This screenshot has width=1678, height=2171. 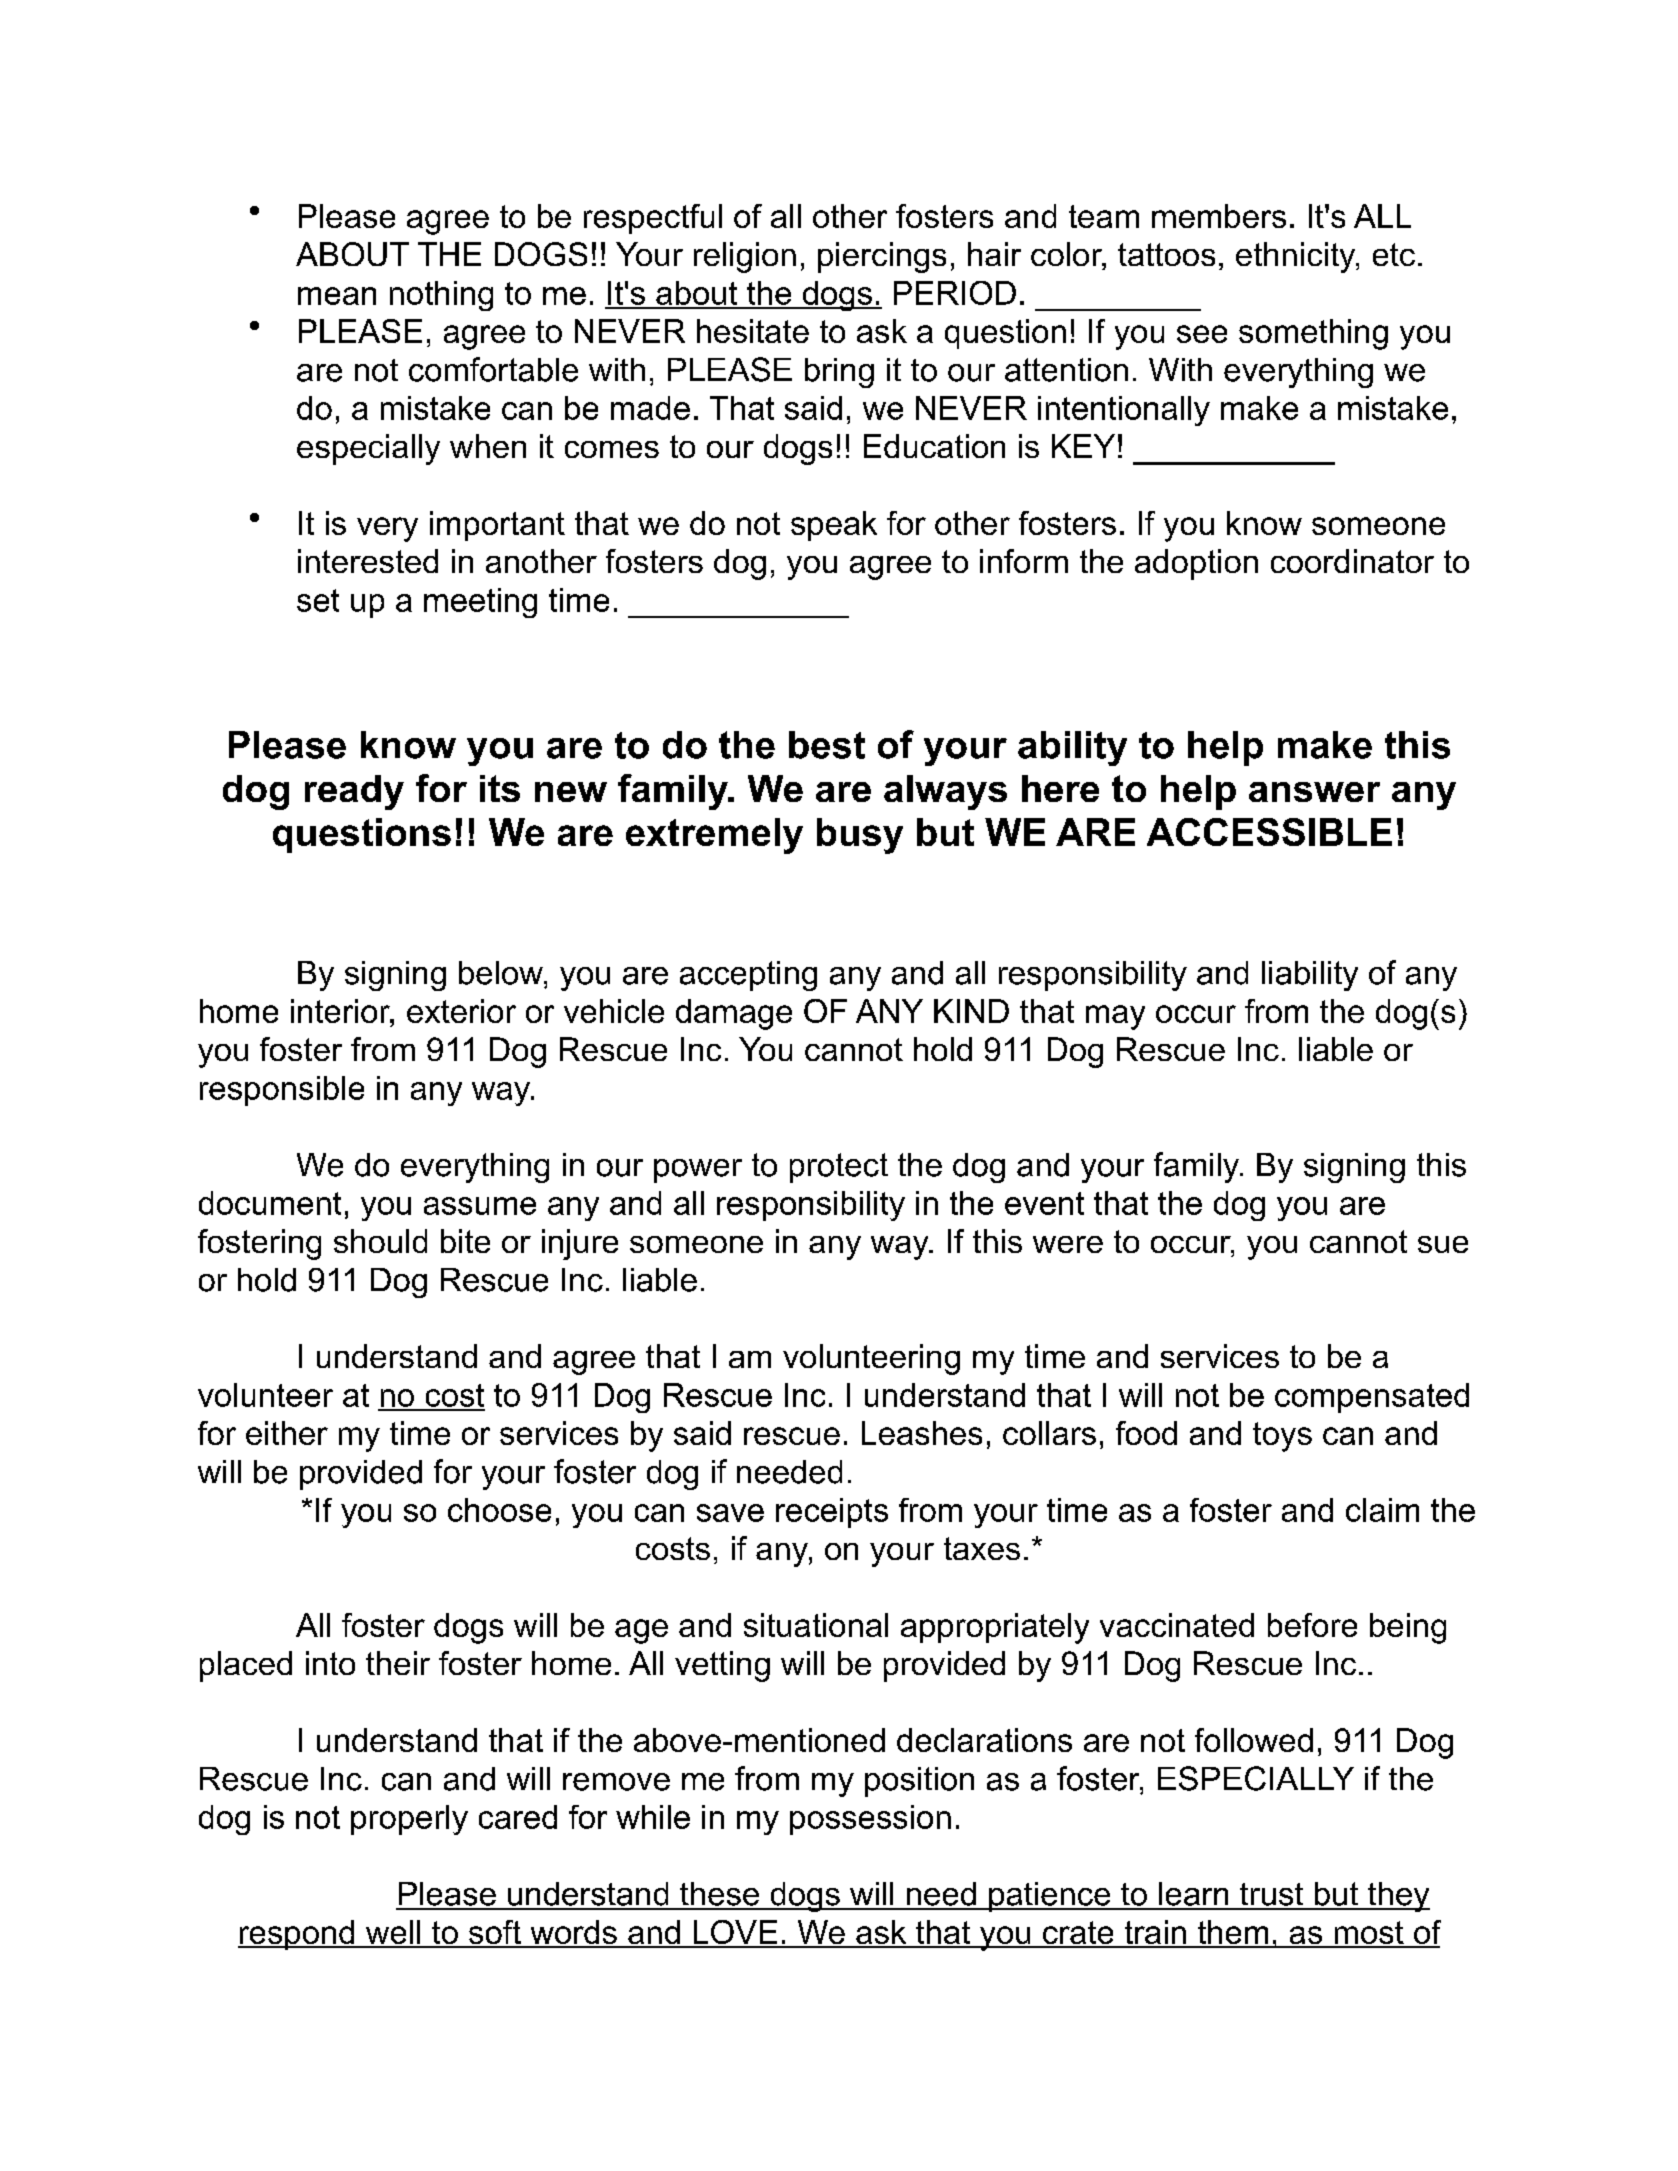 I want to click on ethnicity, so click(x=1297, y=257).
